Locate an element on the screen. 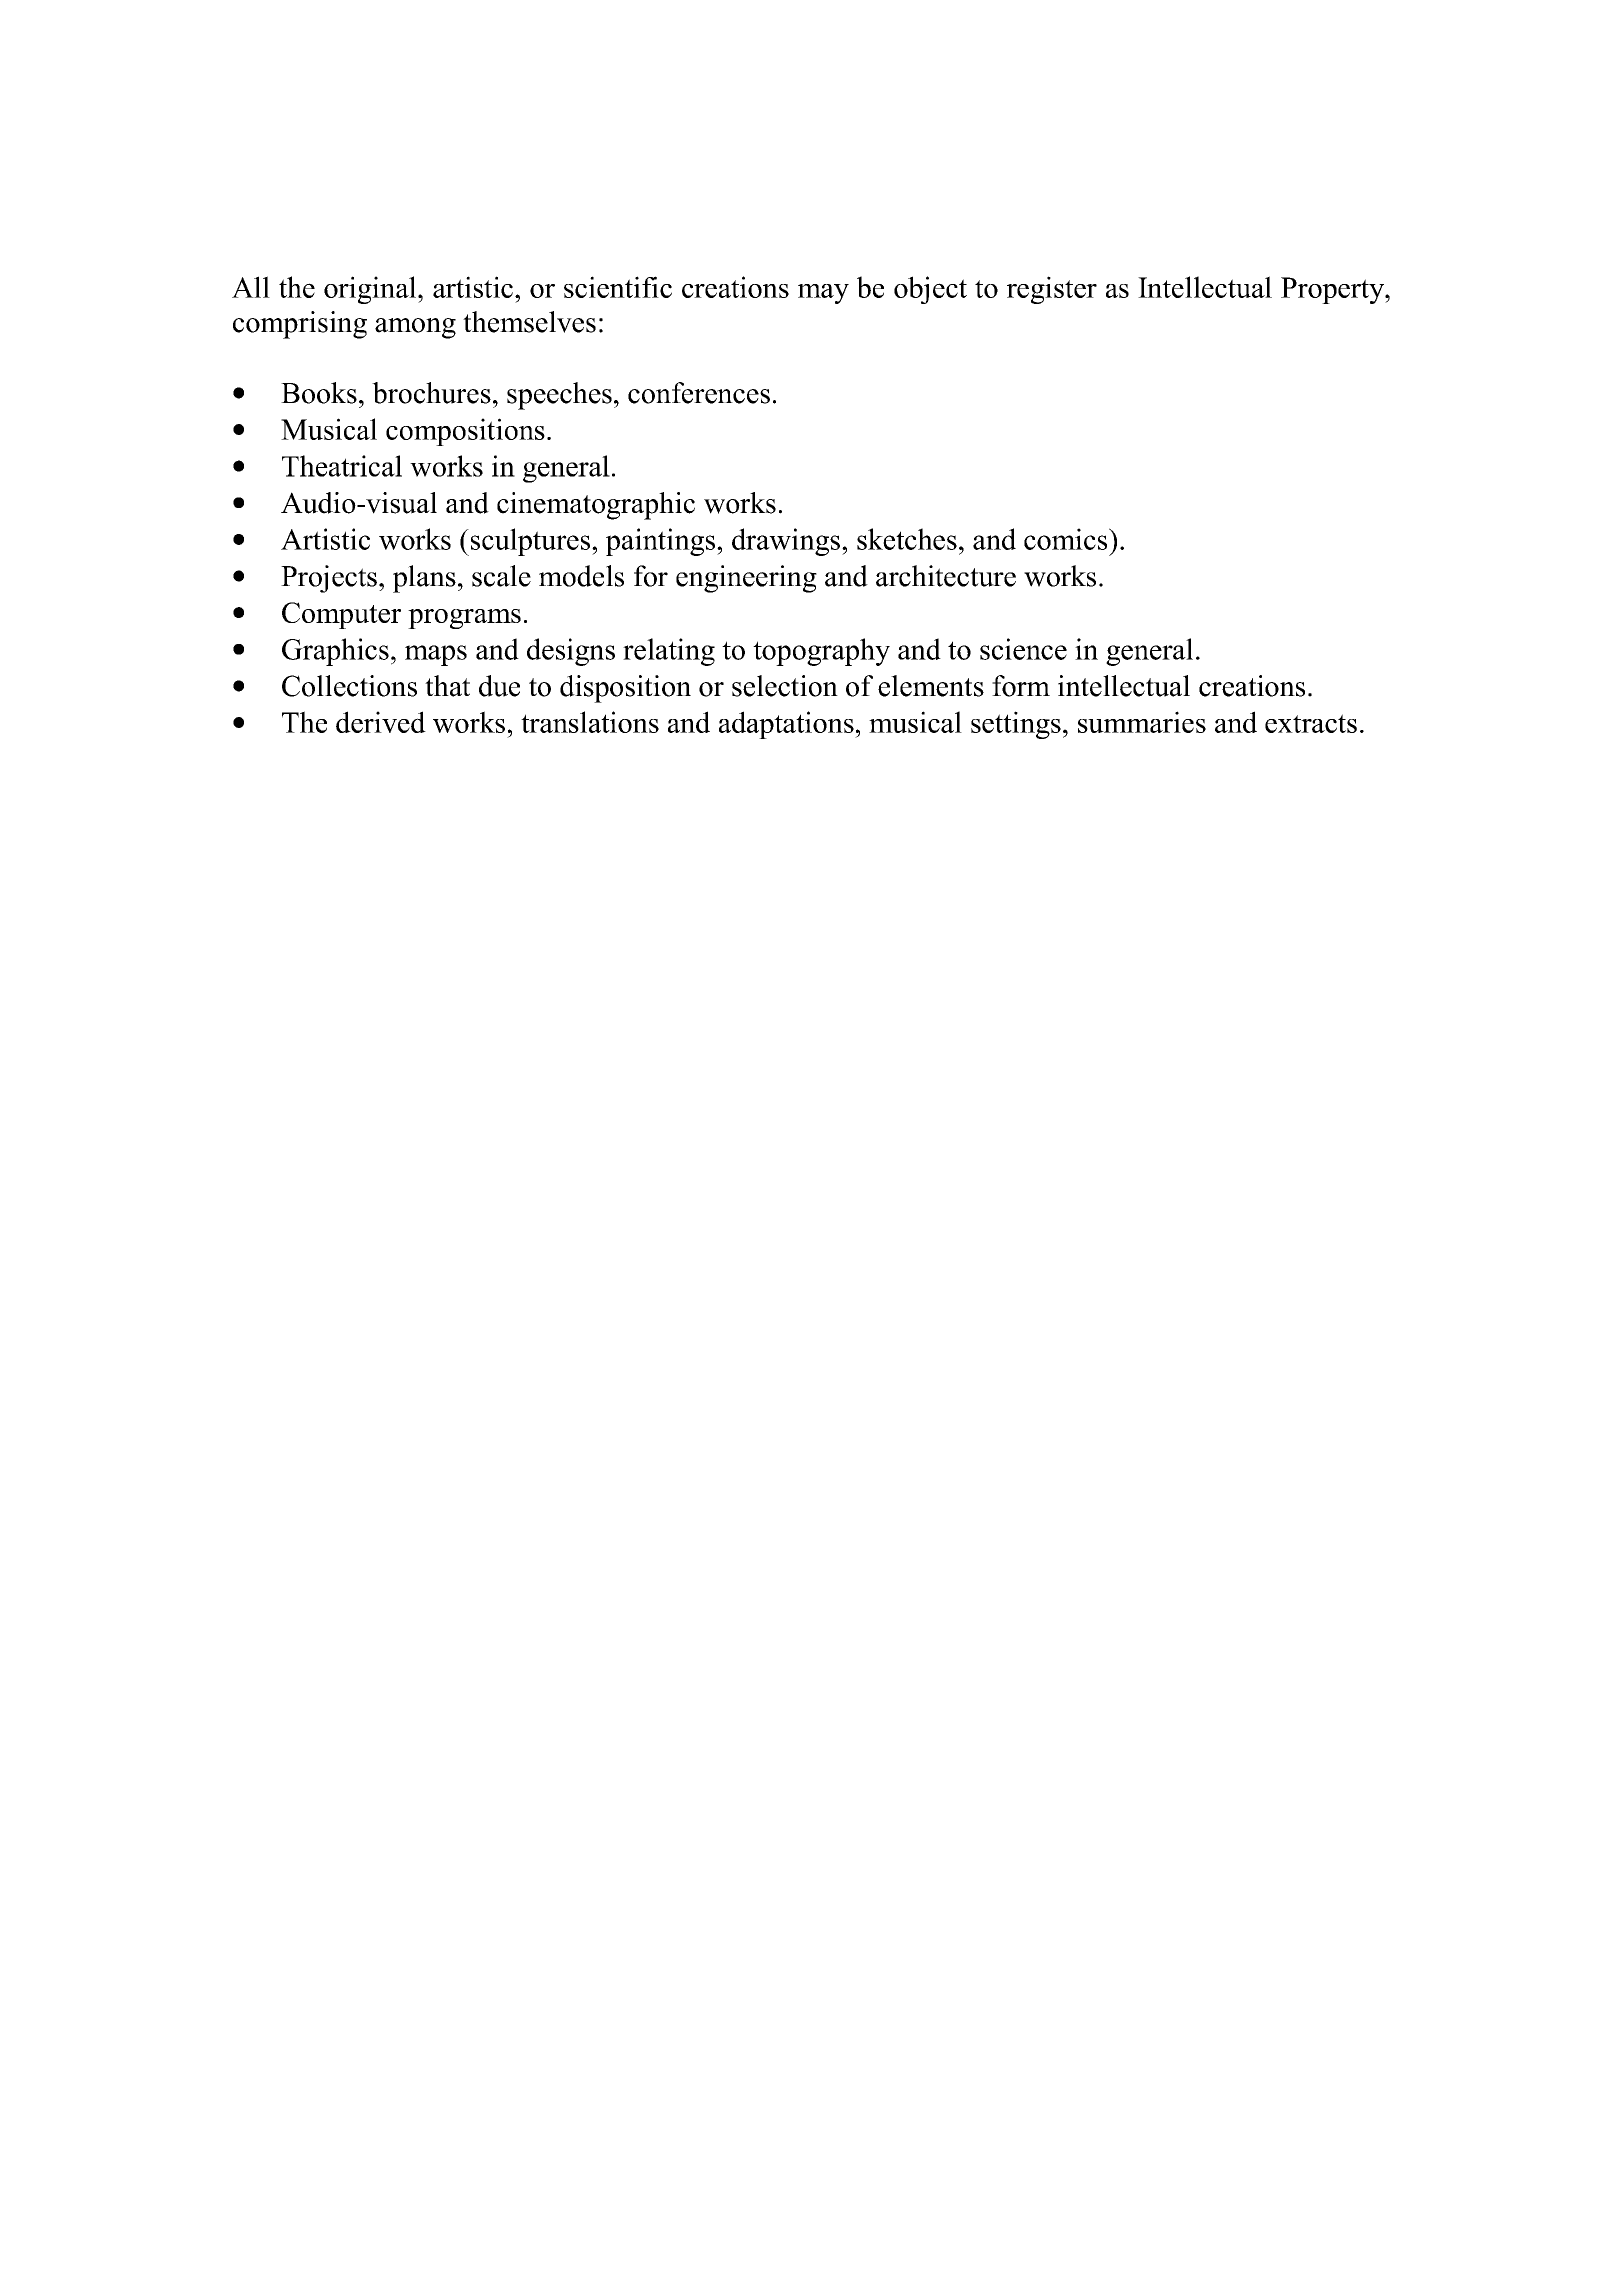 Image resolution: width=1622 pixels, height=2295 pixels. conferences is located at coordinates (699, 393).
